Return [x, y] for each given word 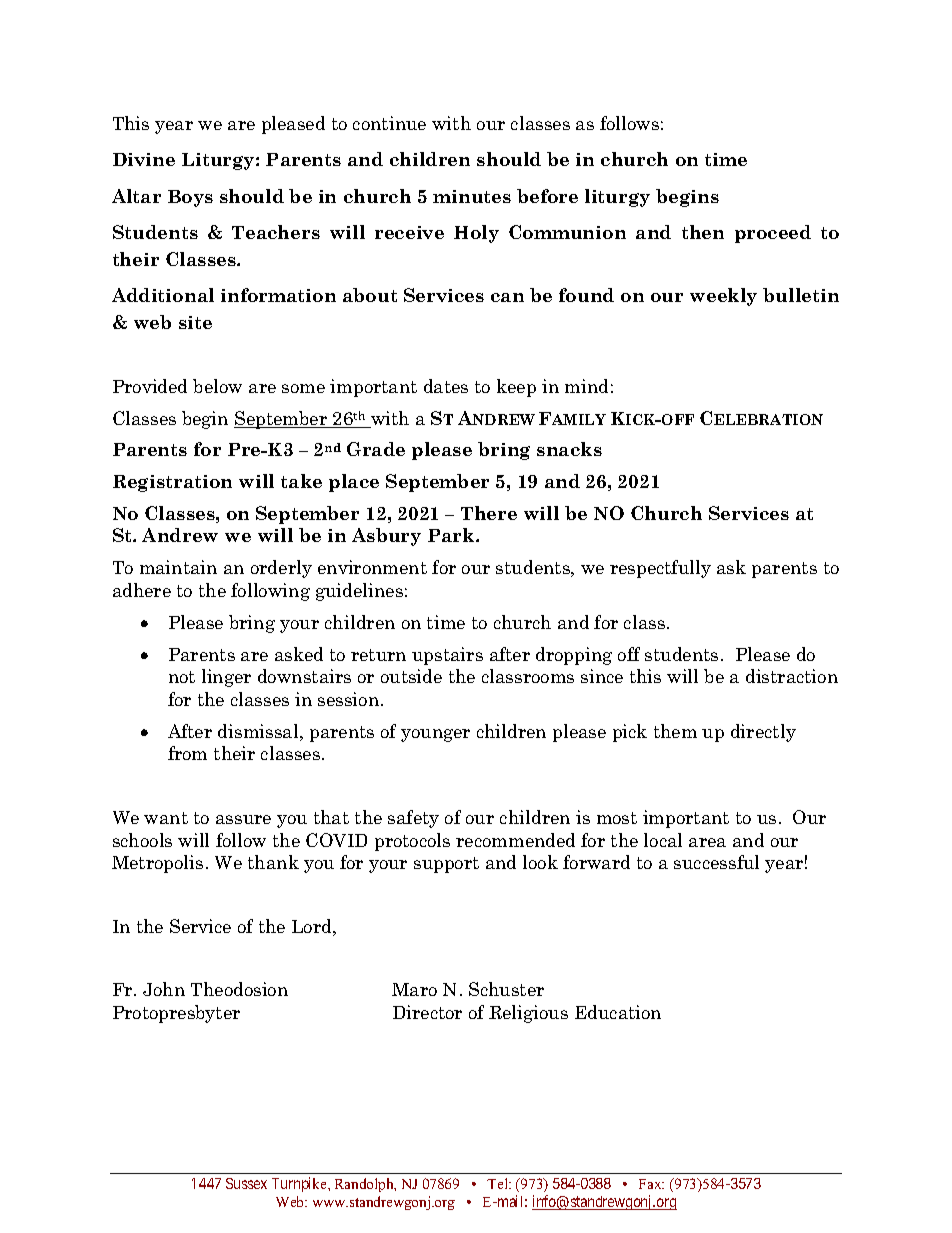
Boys [190, 198]
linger [226, 678]
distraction [792, 676]
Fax [651, 1184]
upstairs [447, 656]
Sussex [246, 1183]
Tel [498, 1183]
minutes [472, 196]
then [703, 232]
